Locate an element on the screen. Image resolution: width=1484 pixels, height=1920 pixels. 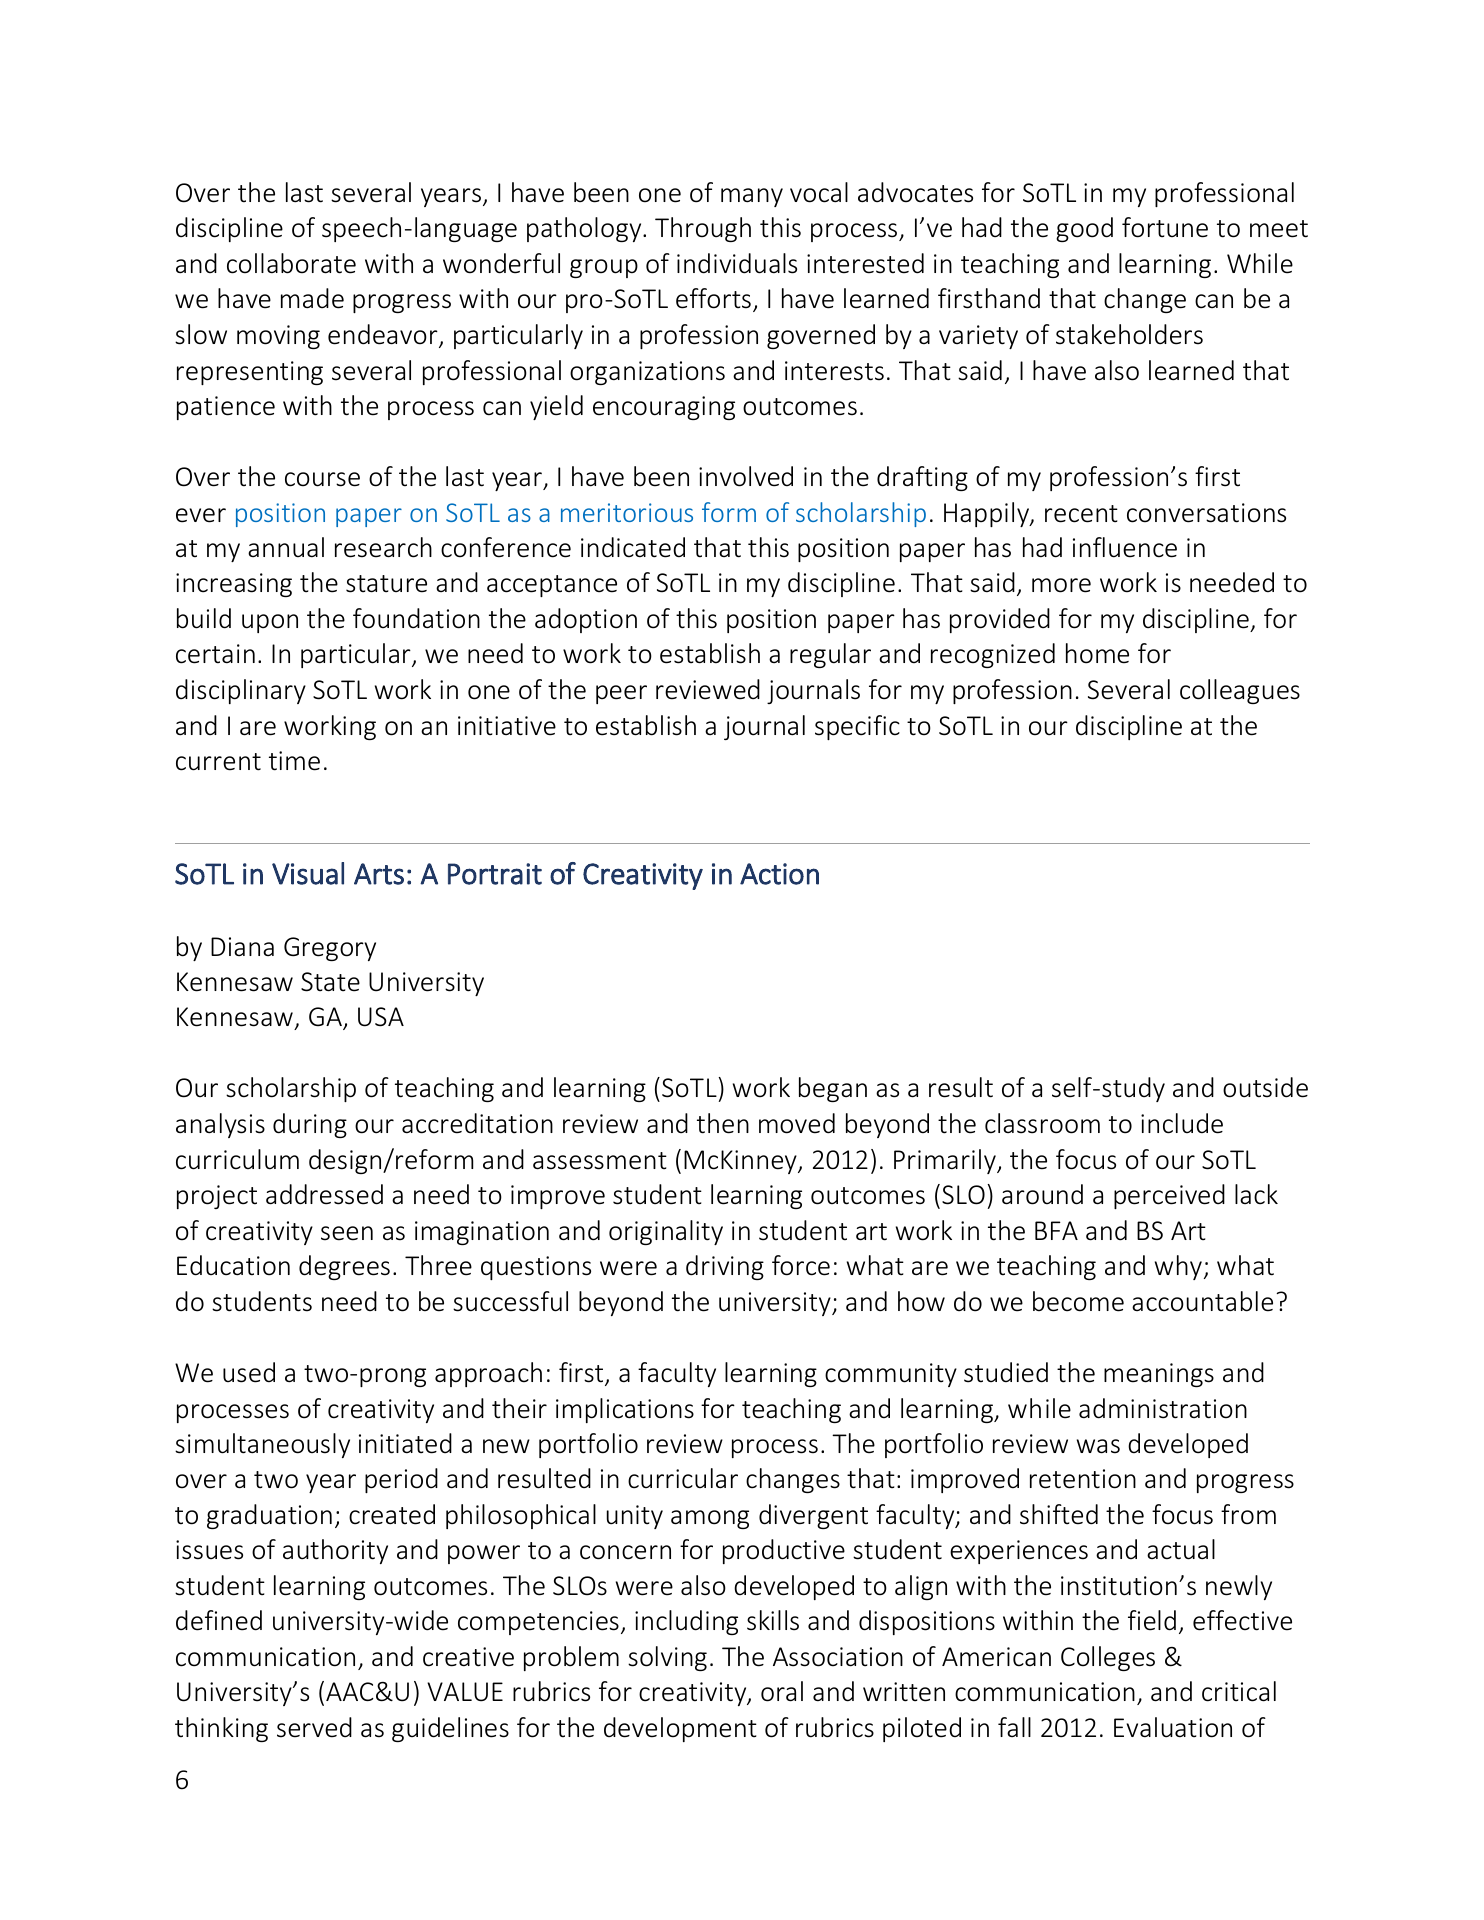
accountable is located at coordinates (1202, 1301).
